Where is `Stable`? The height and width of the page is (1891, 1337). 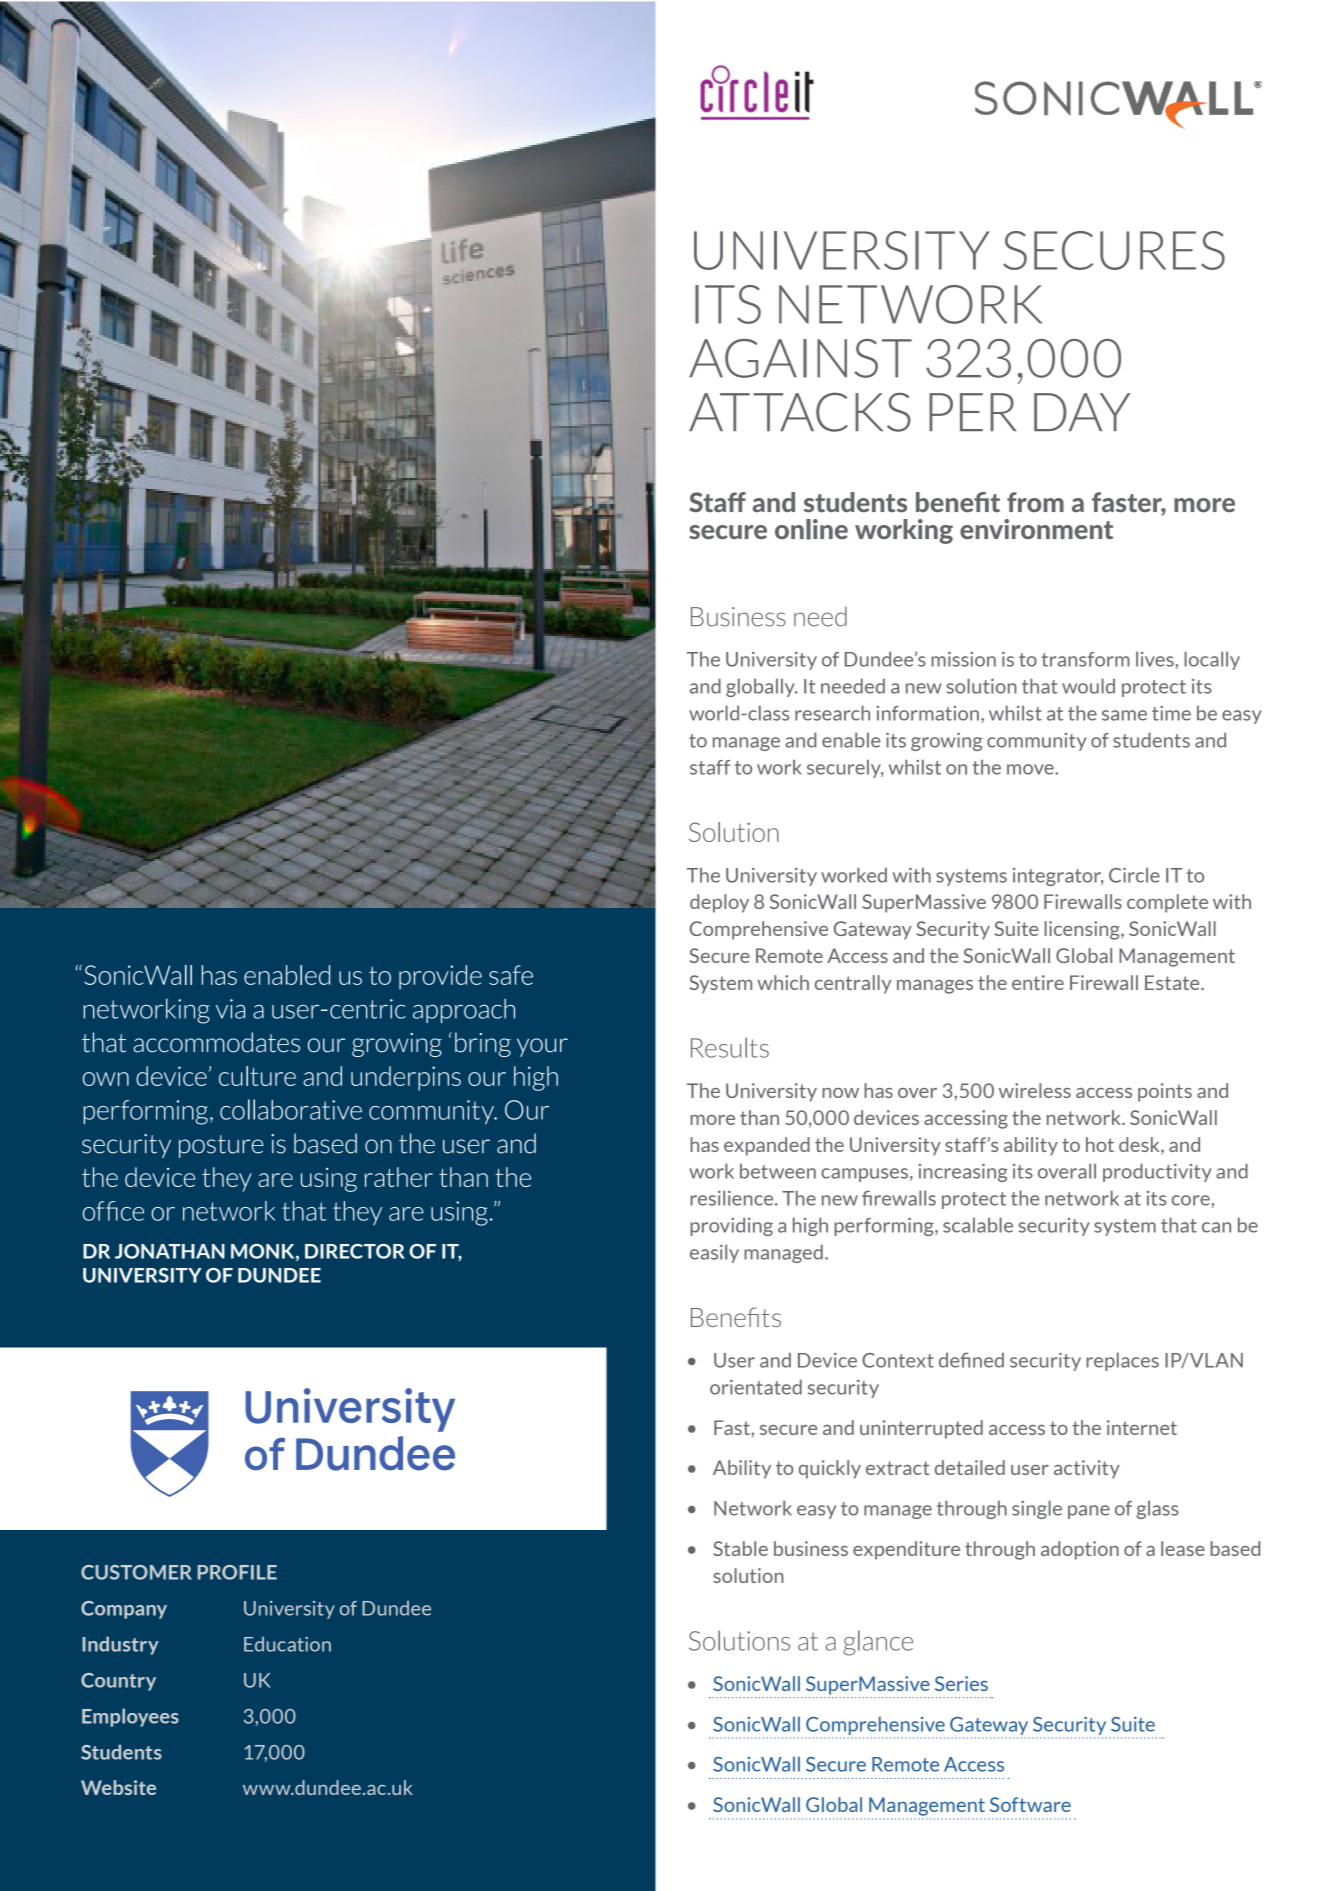 Stable is located at coordinates (740, 1548).
